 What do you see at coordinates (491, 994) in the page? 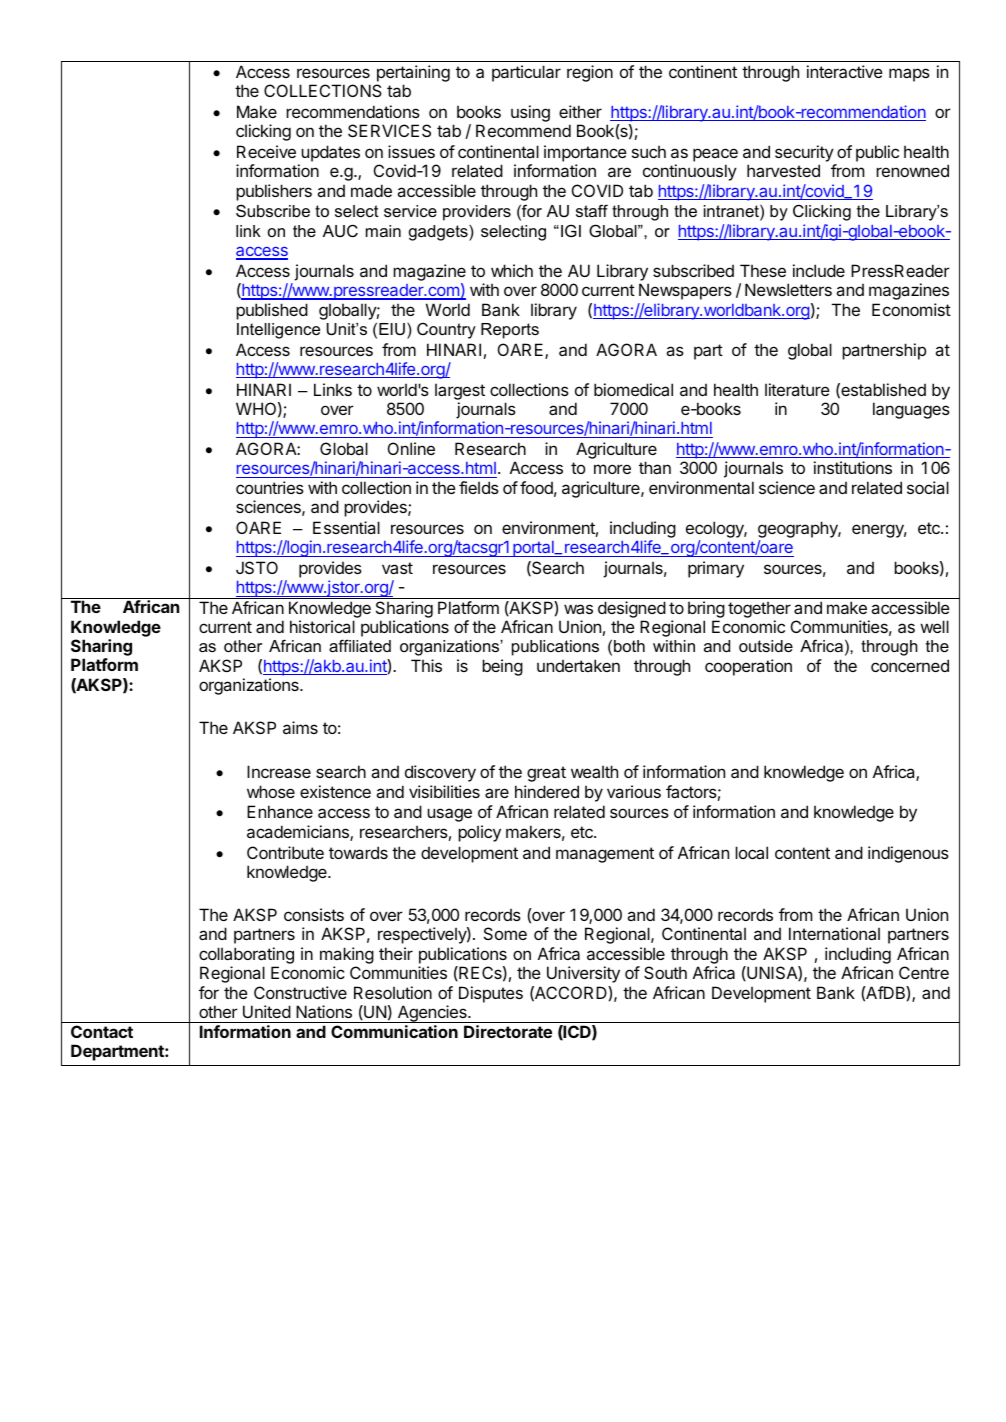
I see `Disputes` at bounding box center [491, 994].
